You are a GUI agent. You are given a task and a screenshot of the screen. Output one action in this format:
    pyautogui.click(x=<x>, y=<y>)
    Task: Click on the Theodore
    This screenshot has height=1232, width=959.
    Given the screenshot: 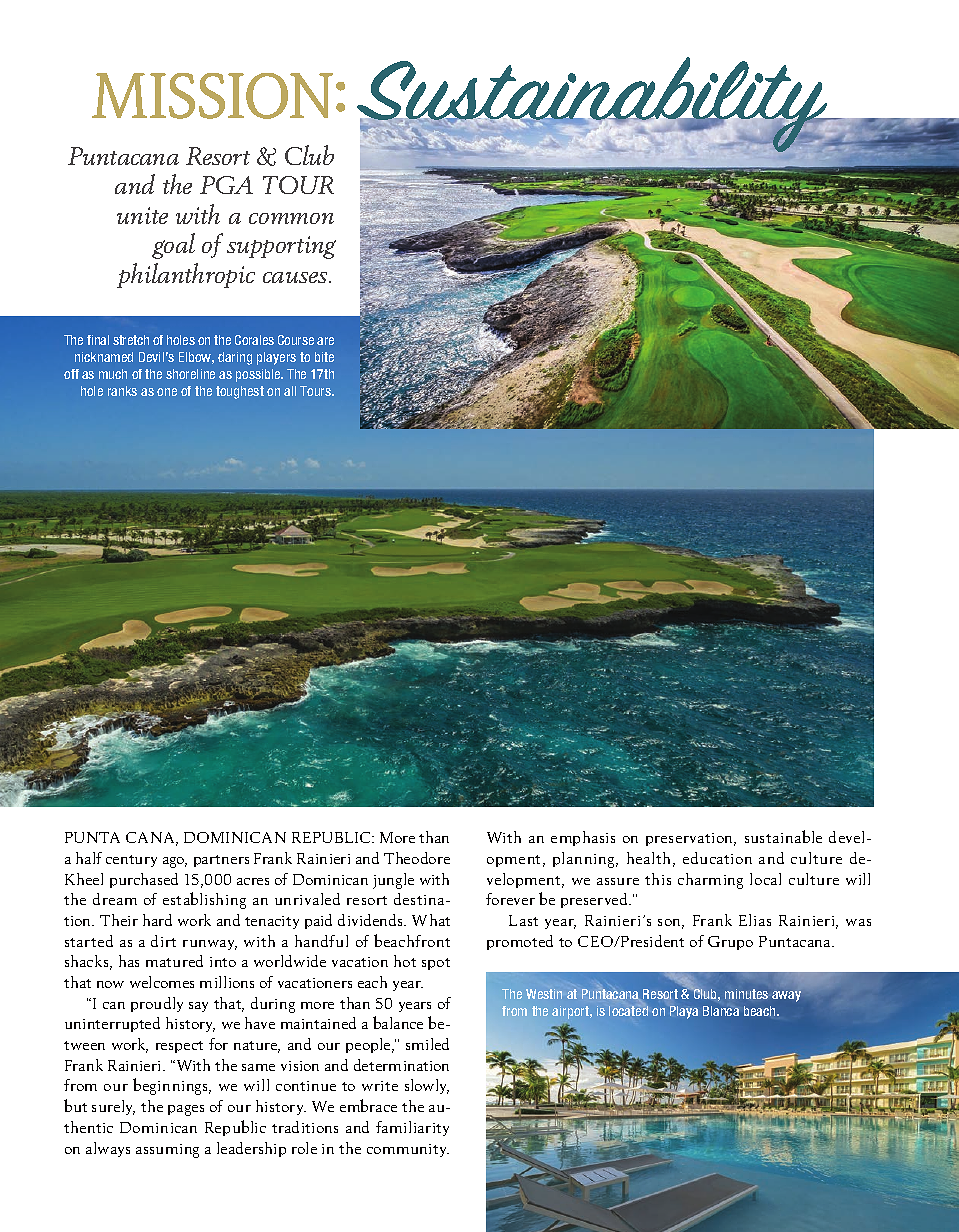 What is the action you would take?
    pyautogui.click(x=417, y=858)
